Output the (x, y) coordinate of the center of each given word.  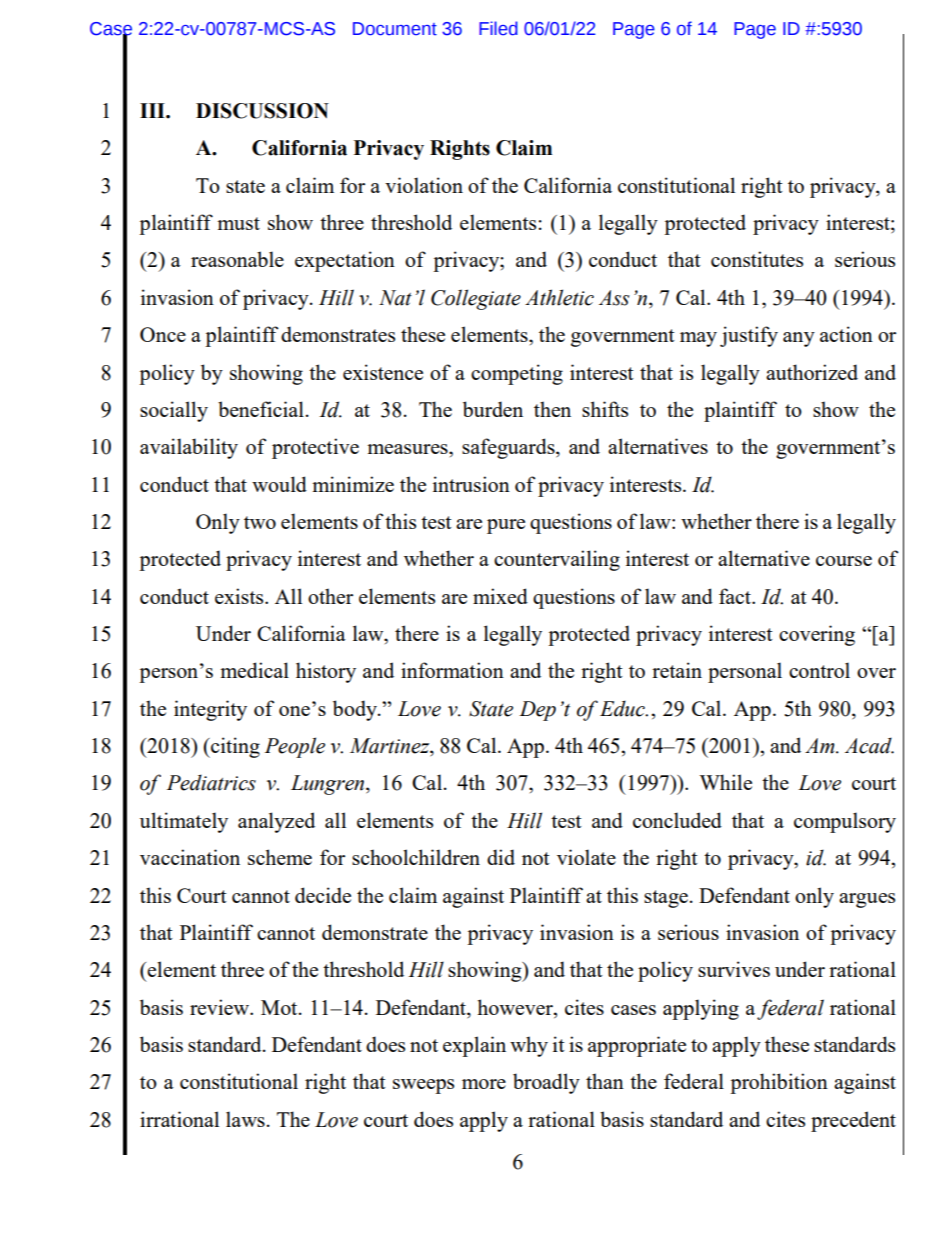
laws (245, 1119)
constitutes (757, 259)
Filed (498, 28)
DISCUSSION (262, 111)
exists (240, 596)
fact (736, 596)
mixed (500, 596)
